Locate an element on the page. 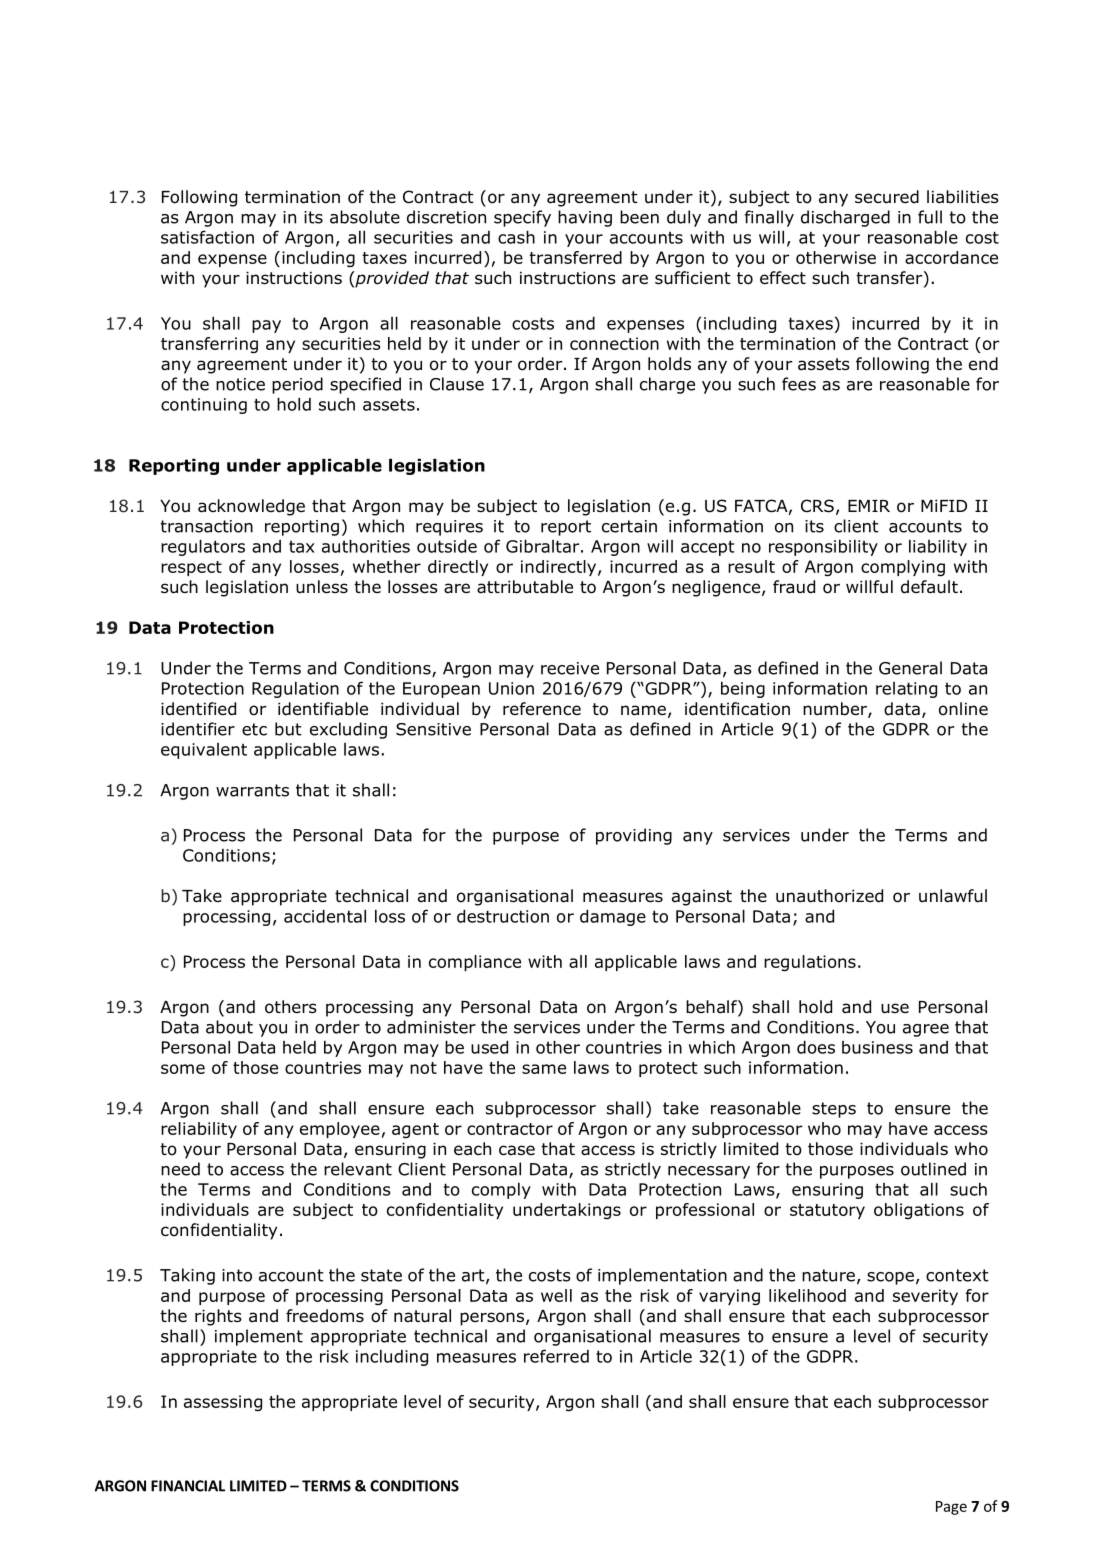 The height and width of the image is (1562, 1104). EMIR is located at coordinates (869, 506).
